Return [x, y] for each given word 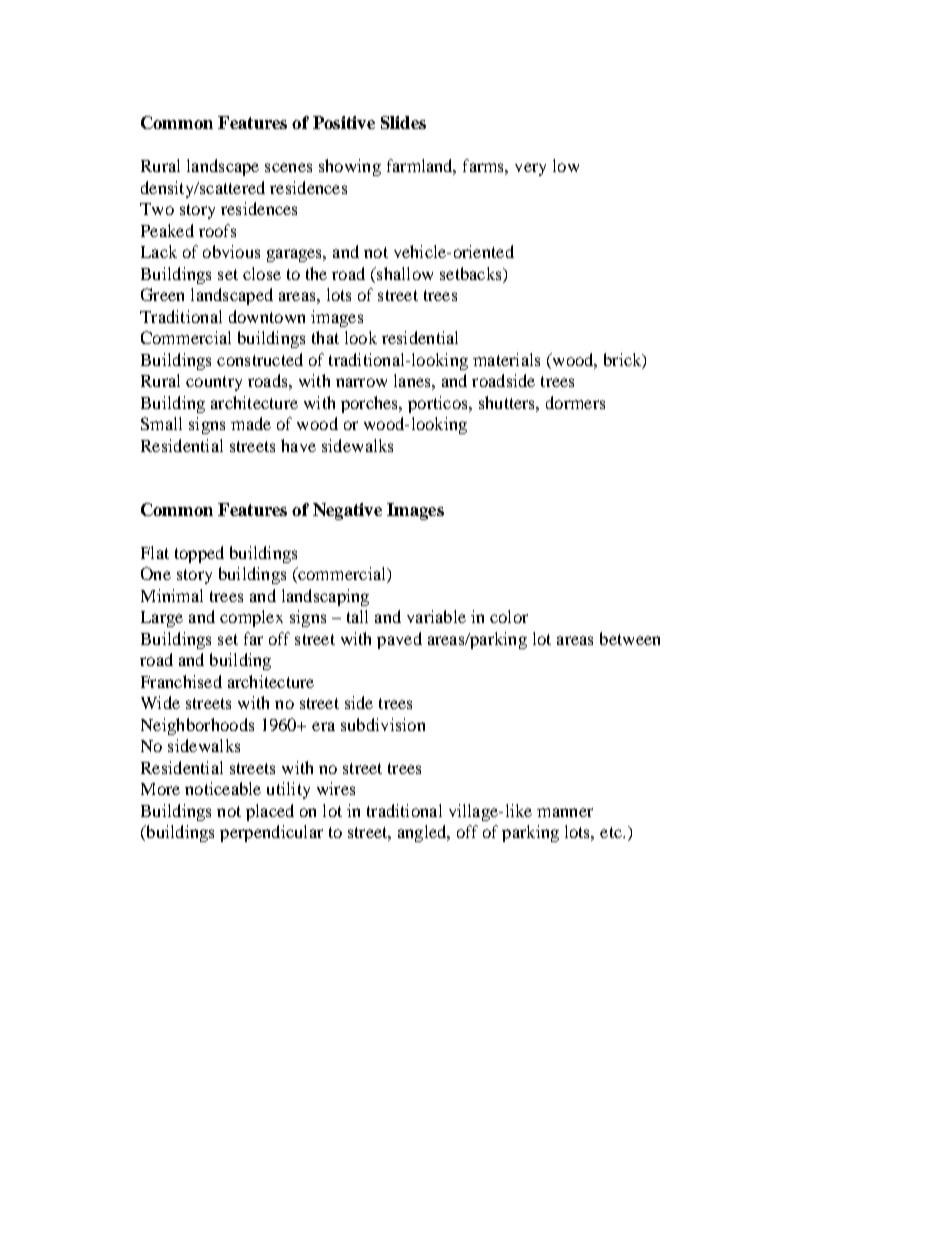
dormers [575, 402]
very [530, 169]
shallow [404, 273]
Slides [403, 122]
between [630, 638]
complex [251, 618]
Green [162, 294]
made [251, 423]
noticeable [223, 788]
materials [506, 359]
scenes [288, 167]
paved [399, 640]
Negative [347, 511]
